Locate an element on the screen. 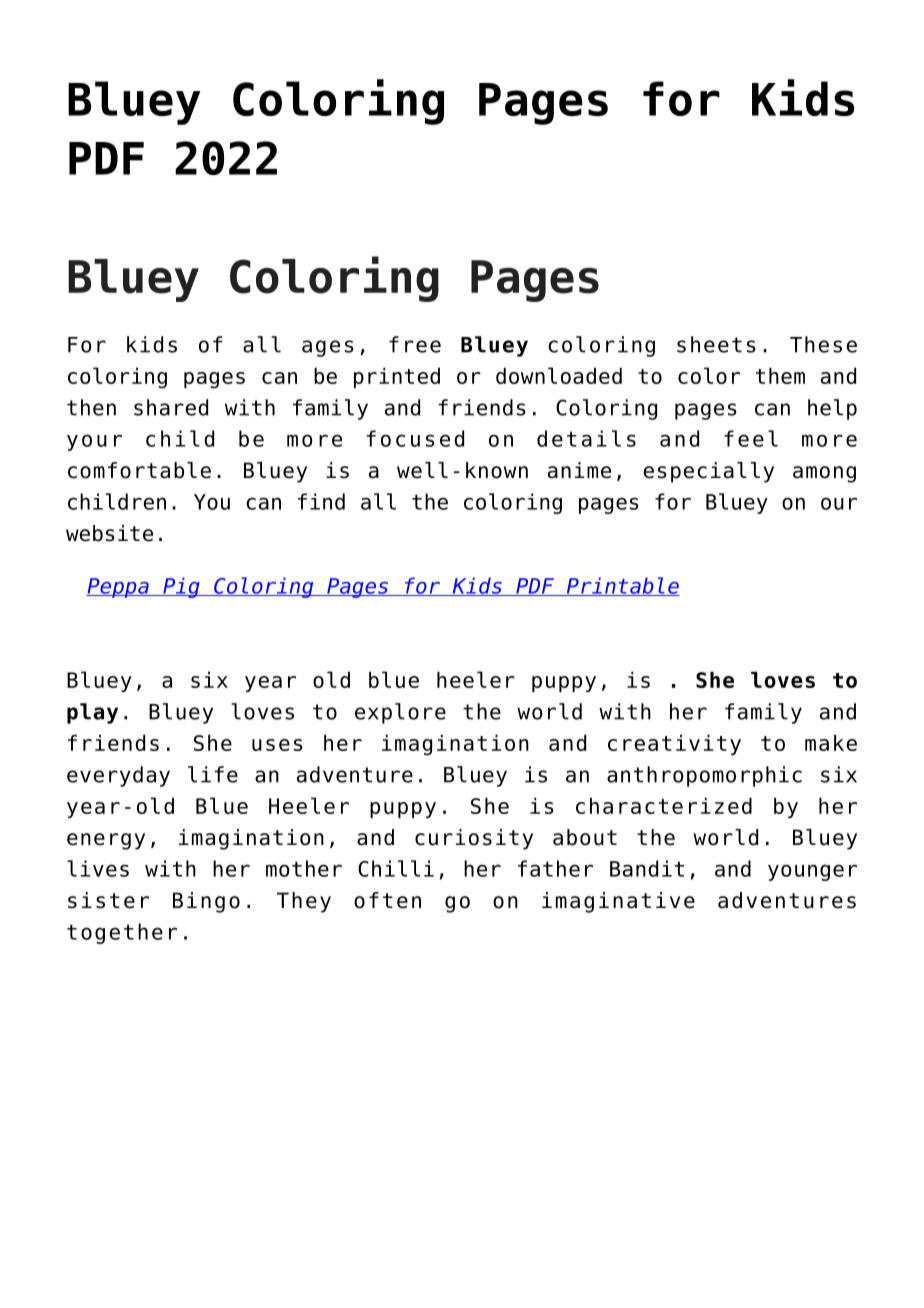  Bingo is located at coordinates (206, 902).
